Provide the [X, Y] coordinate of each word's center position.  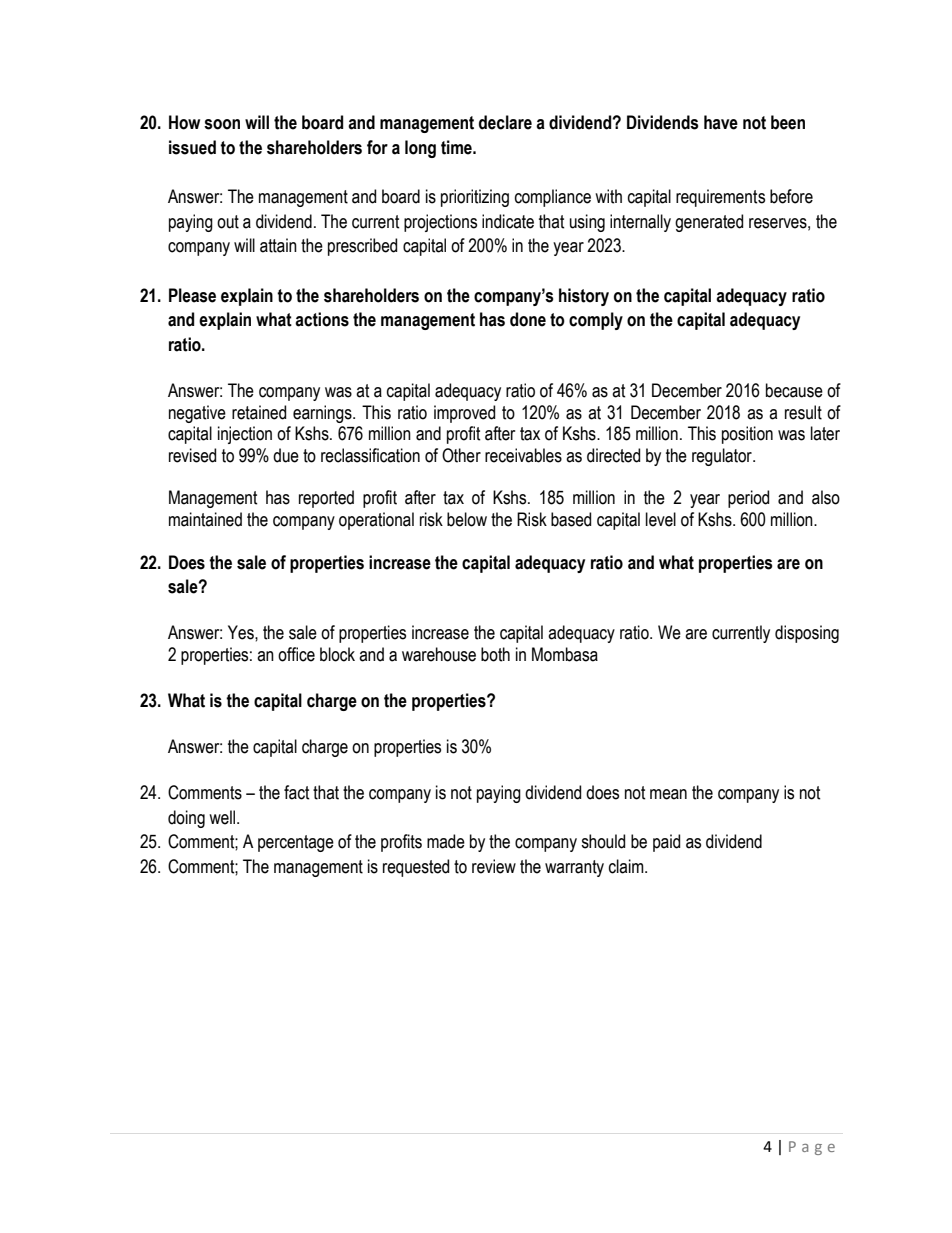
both [495, 654]
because [794, 390]
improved [464, 414]
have [721, 122]
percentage [296, 843]
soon [222, 124]
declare [505, 122]
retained [259, 412]
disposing [807, 634]
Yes [242, 632]
